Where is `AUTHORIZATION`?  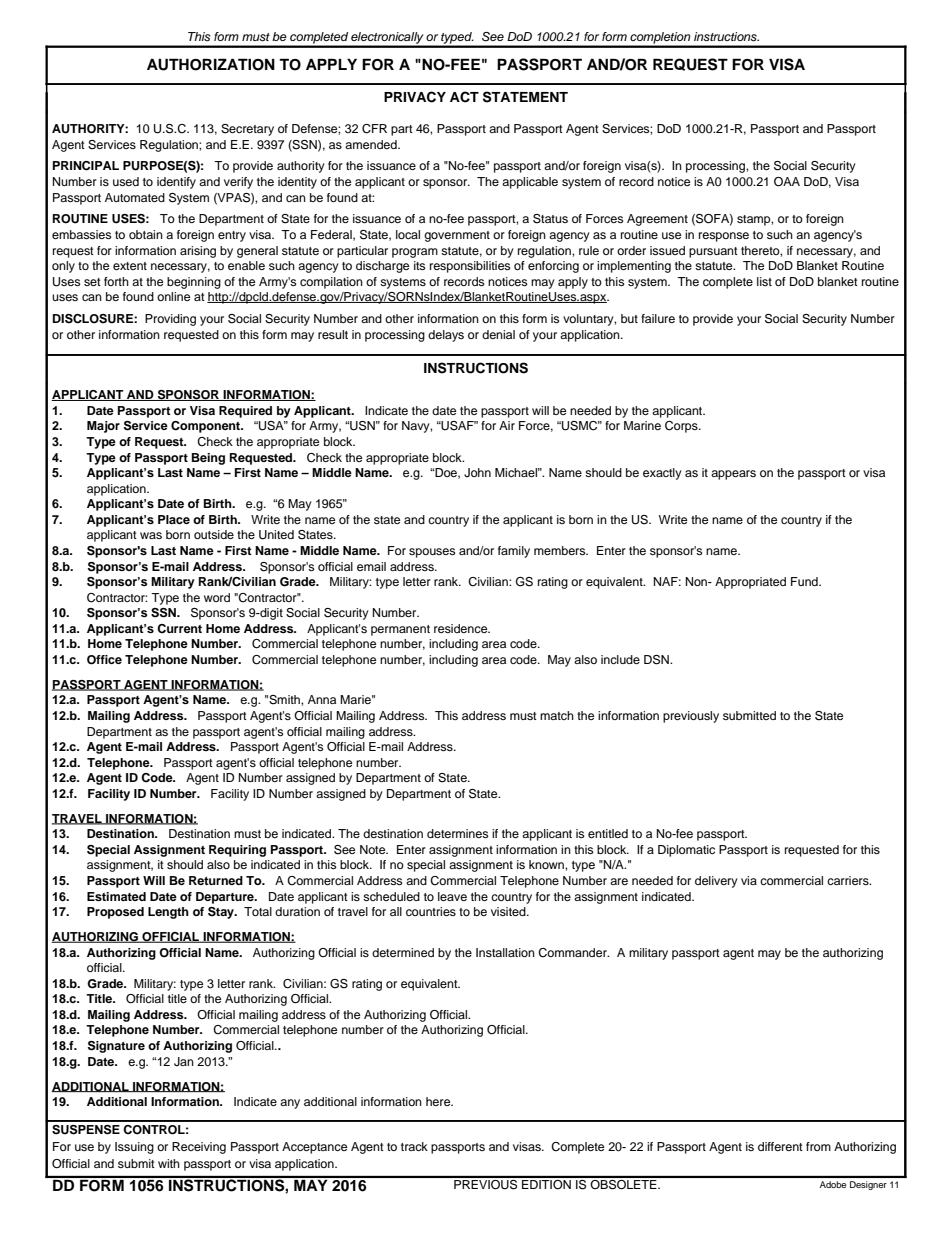
AUTHORIZATION is located at coordinates (211, 64).
